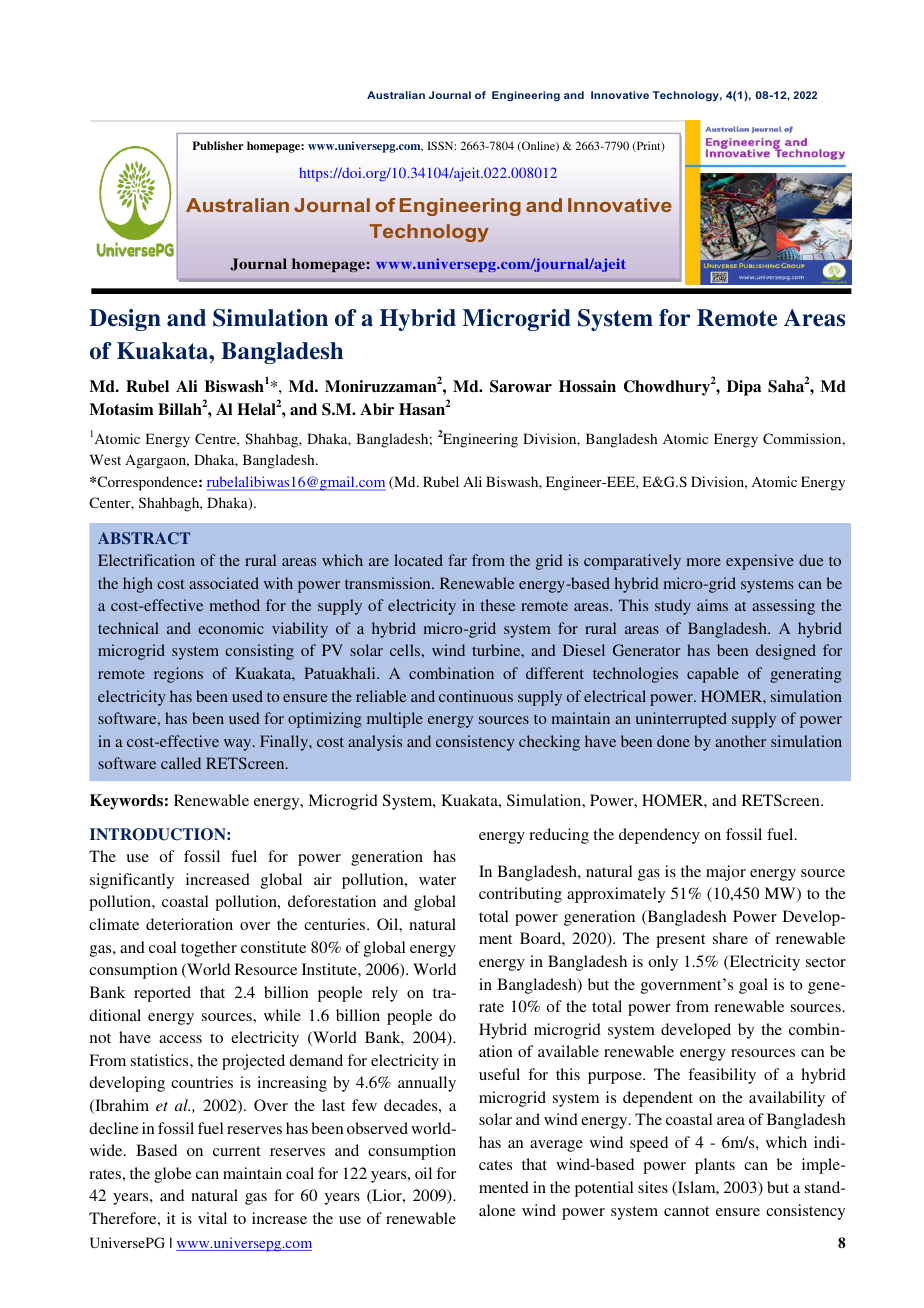  Describe the element at coordinates (760, 562) in the screenshot. I see `expensive` at that location.
